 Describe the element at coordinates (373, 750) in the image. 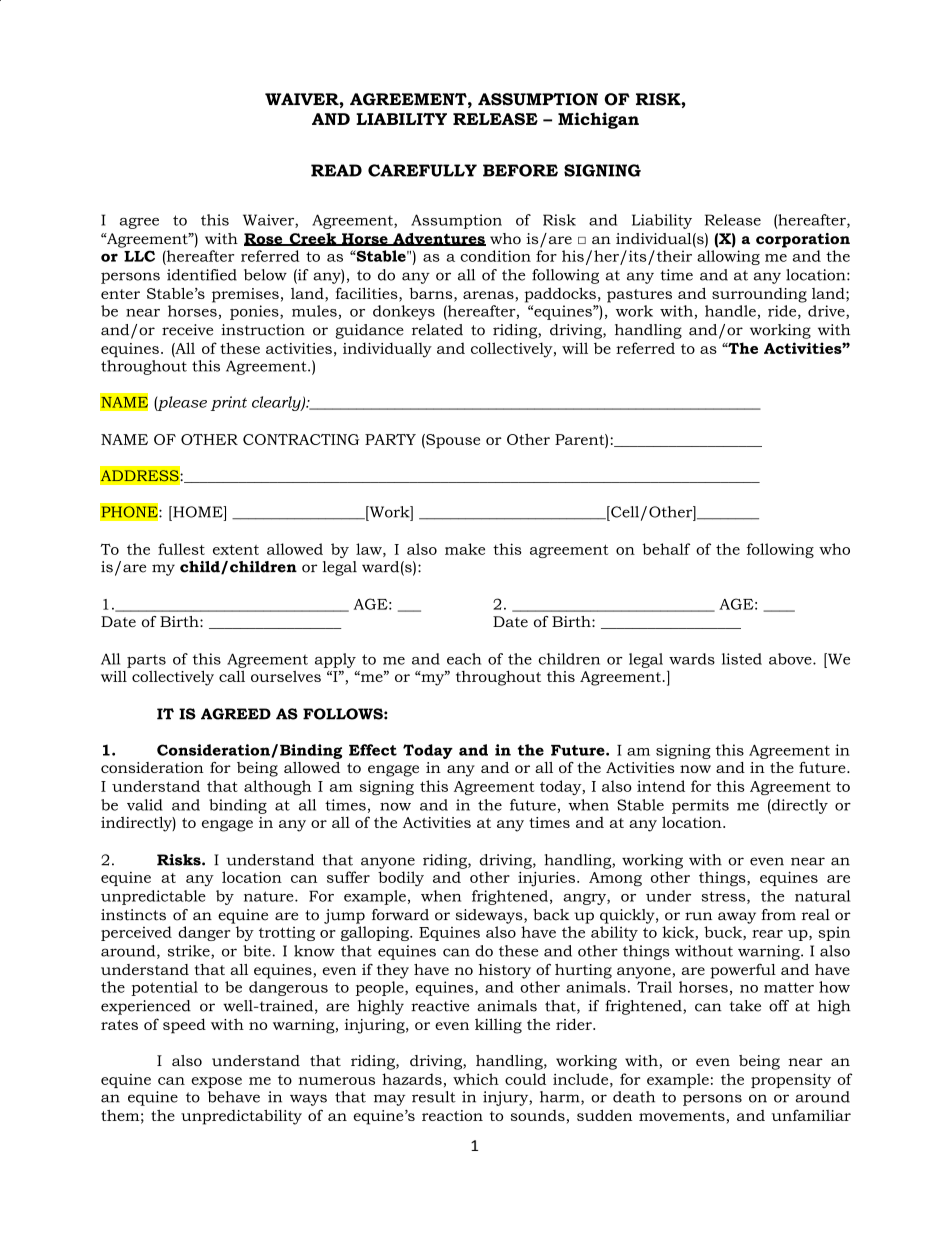

I see `Effect` at that location.
